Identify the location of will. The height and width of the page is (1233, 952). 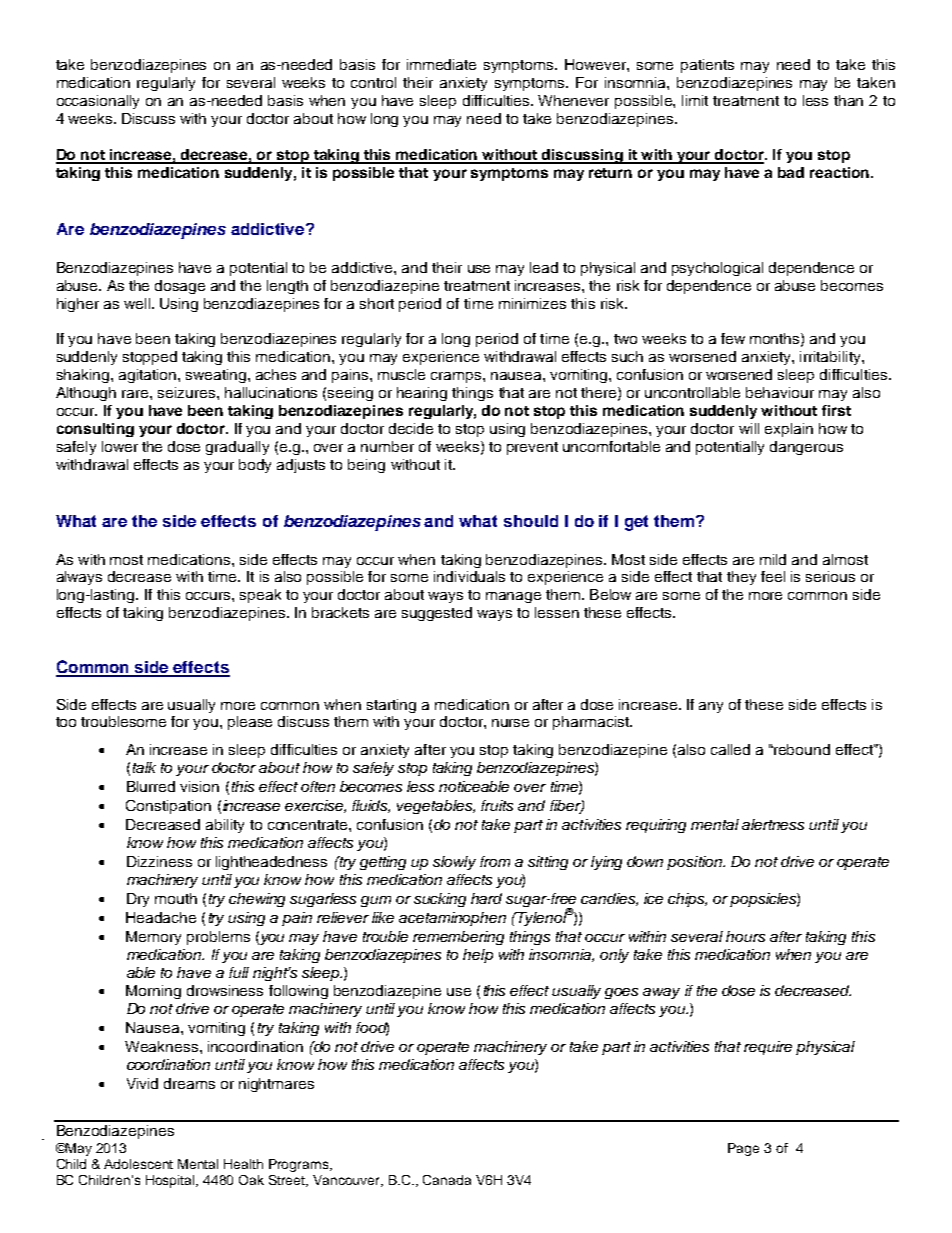
(749, 428).
